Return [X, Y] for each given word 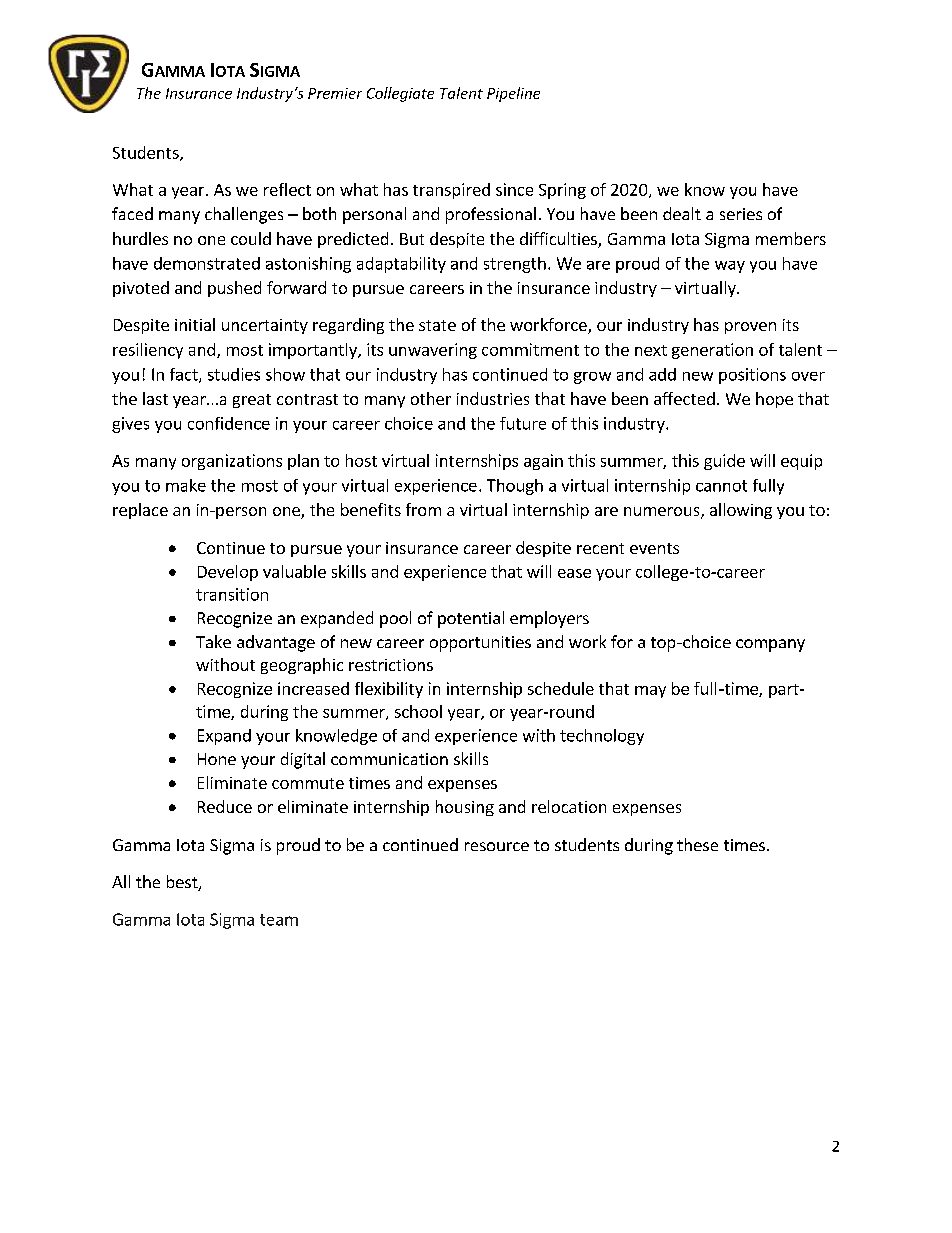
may [650, 692]
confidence [229, 423]
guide [724, 462]
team [279, 920]
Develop [228, 573]
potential [471, 619]
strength [515, 265]
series [741, 214]
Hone [217, 759]
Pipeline [513, 94]
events [654, 548]
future [523, 423]
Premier [335, 93]
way [730, 267]
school [418, 711]
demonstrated [207, 263]
